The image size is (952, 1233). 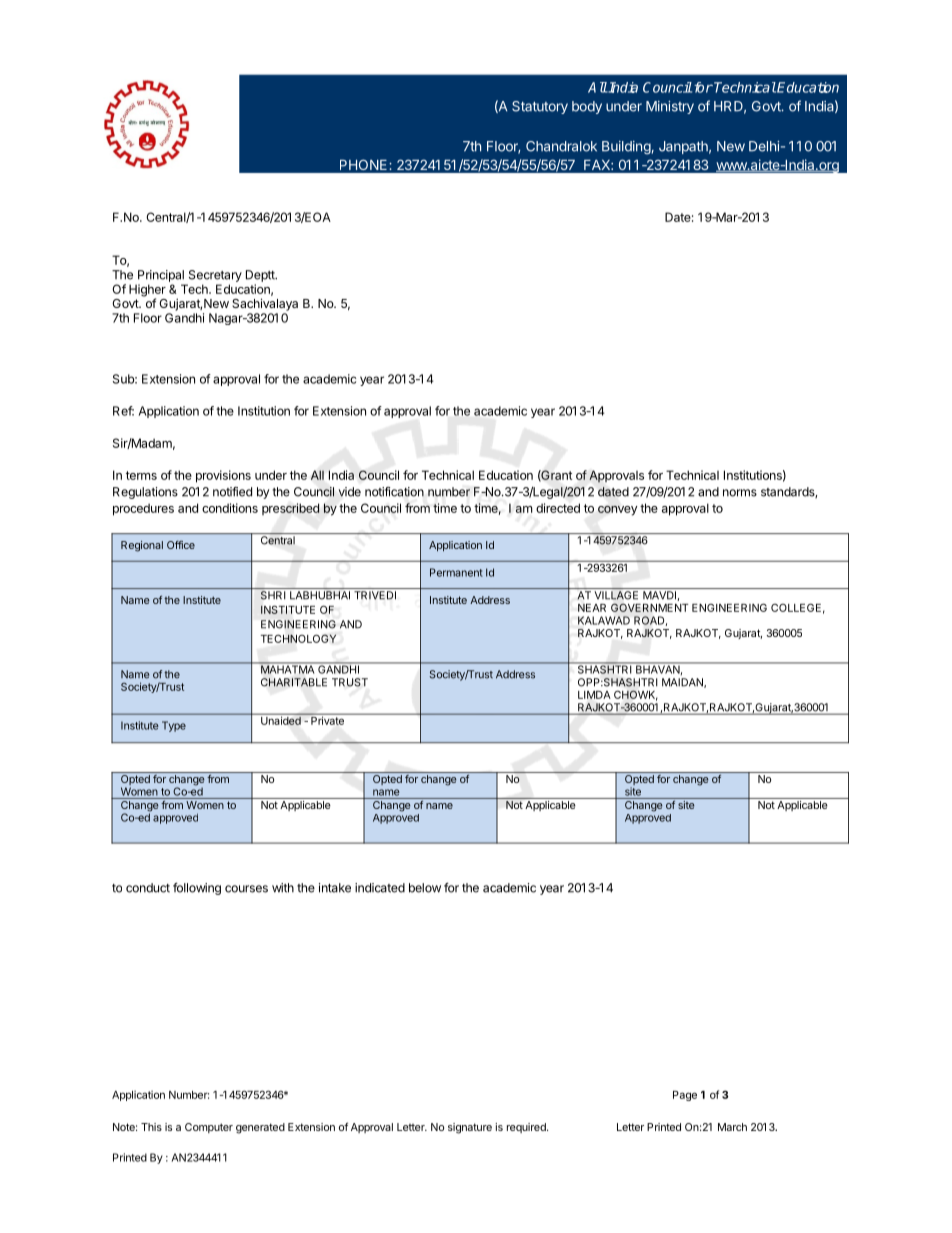 What do you see at coordinates (740, 493) in the screenshot?
I see `norms` at bounding box center [740, 493].
